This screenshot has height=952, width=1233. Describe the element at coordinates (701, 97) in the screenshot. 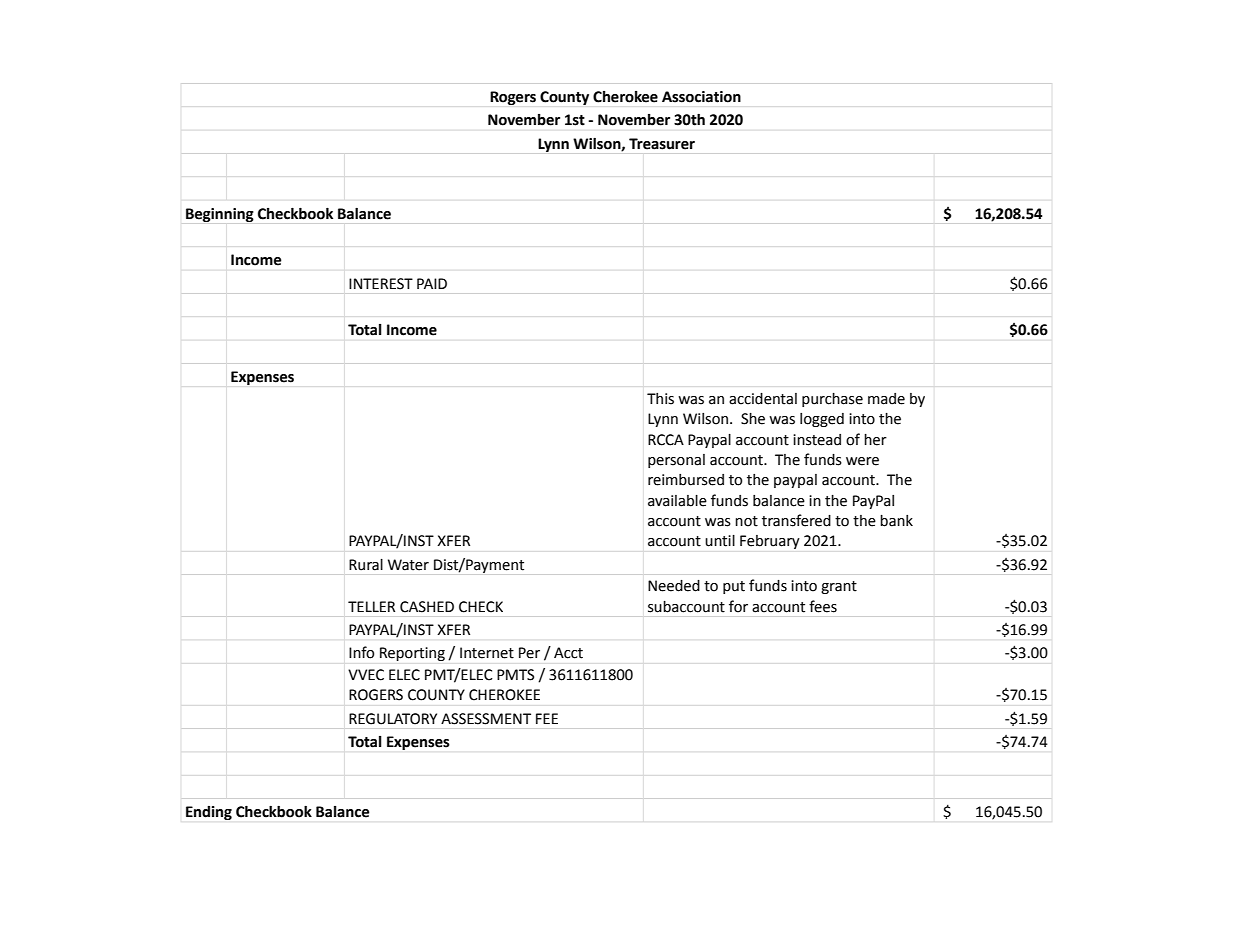

I see `Association` at that location.
